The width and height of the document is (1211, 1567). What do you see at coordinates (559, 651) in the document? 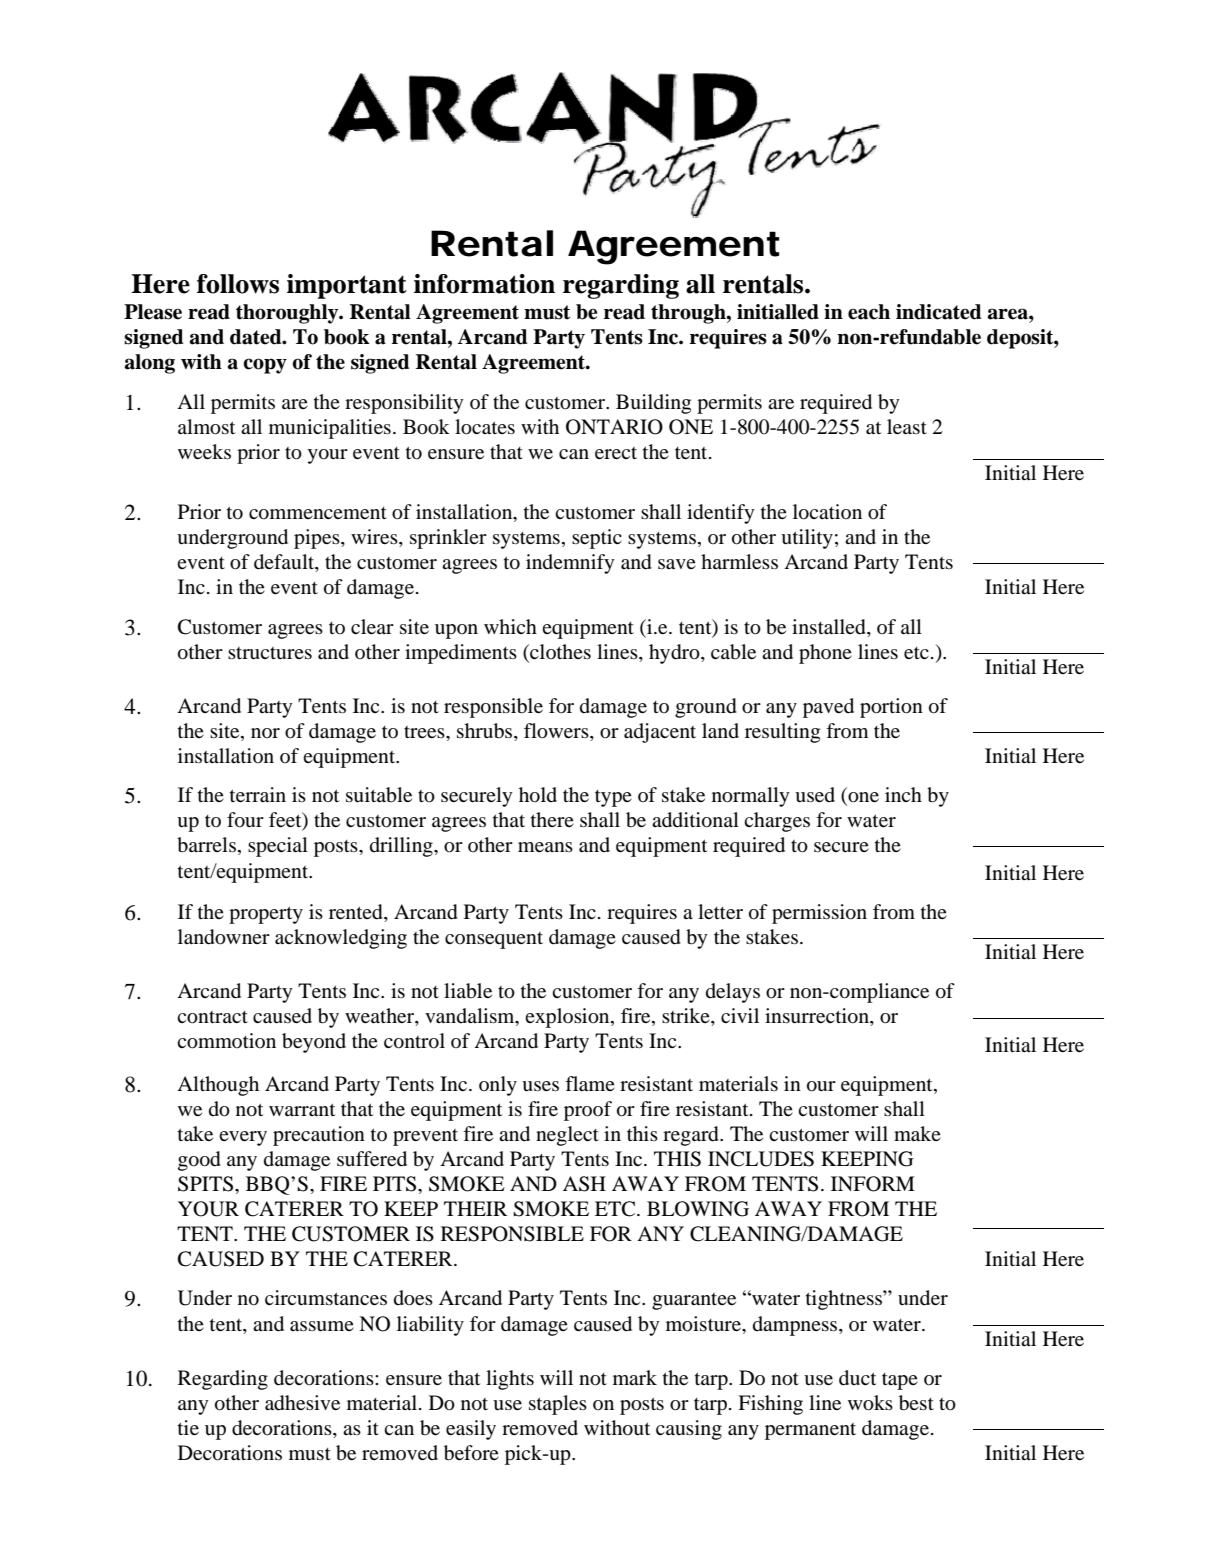
I see `clothes` at bounding box center [559, 651].
